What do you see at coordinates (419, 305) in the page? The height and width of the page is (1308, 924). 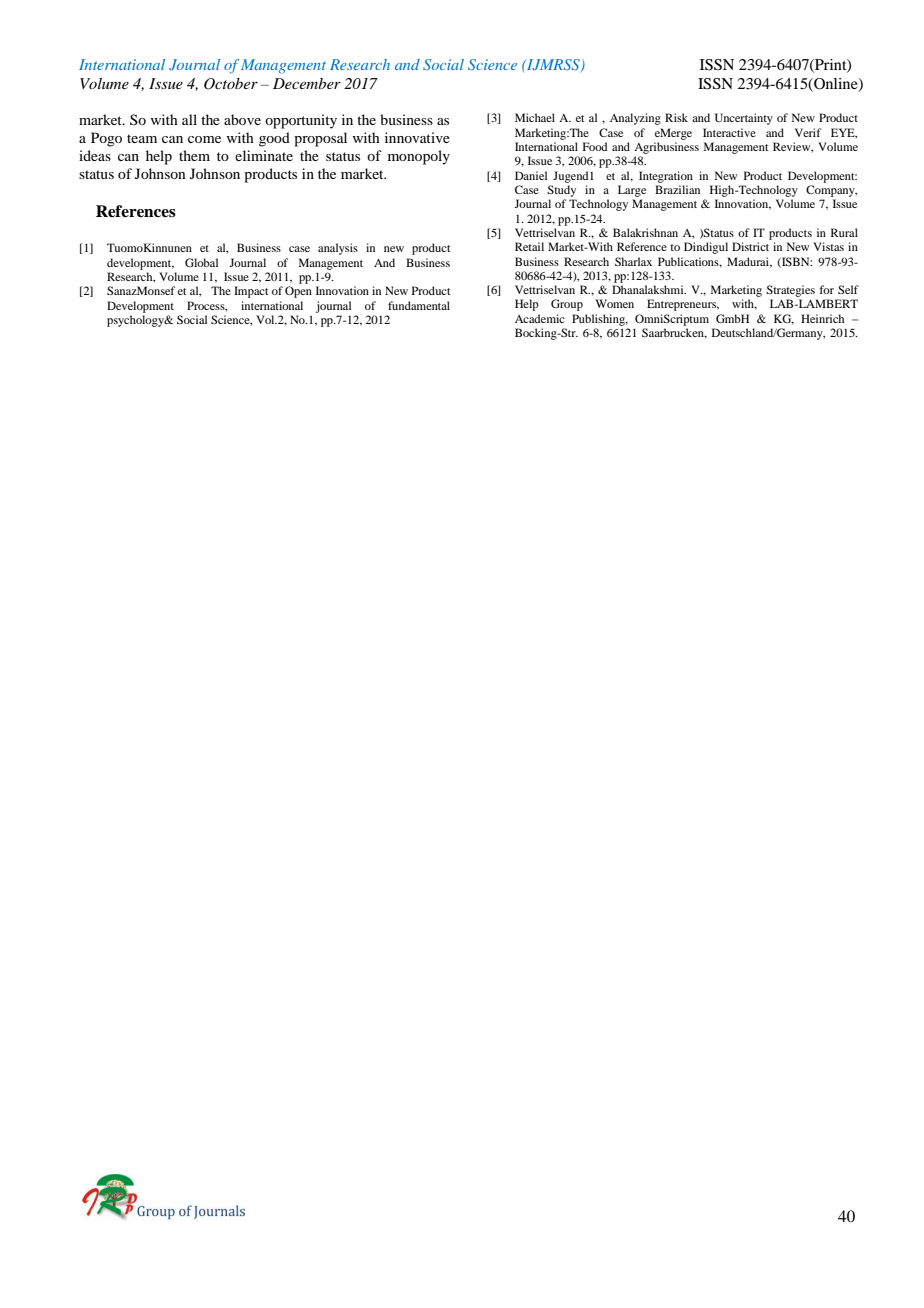 I see `fundamental` at bounding box center [419, 305].
